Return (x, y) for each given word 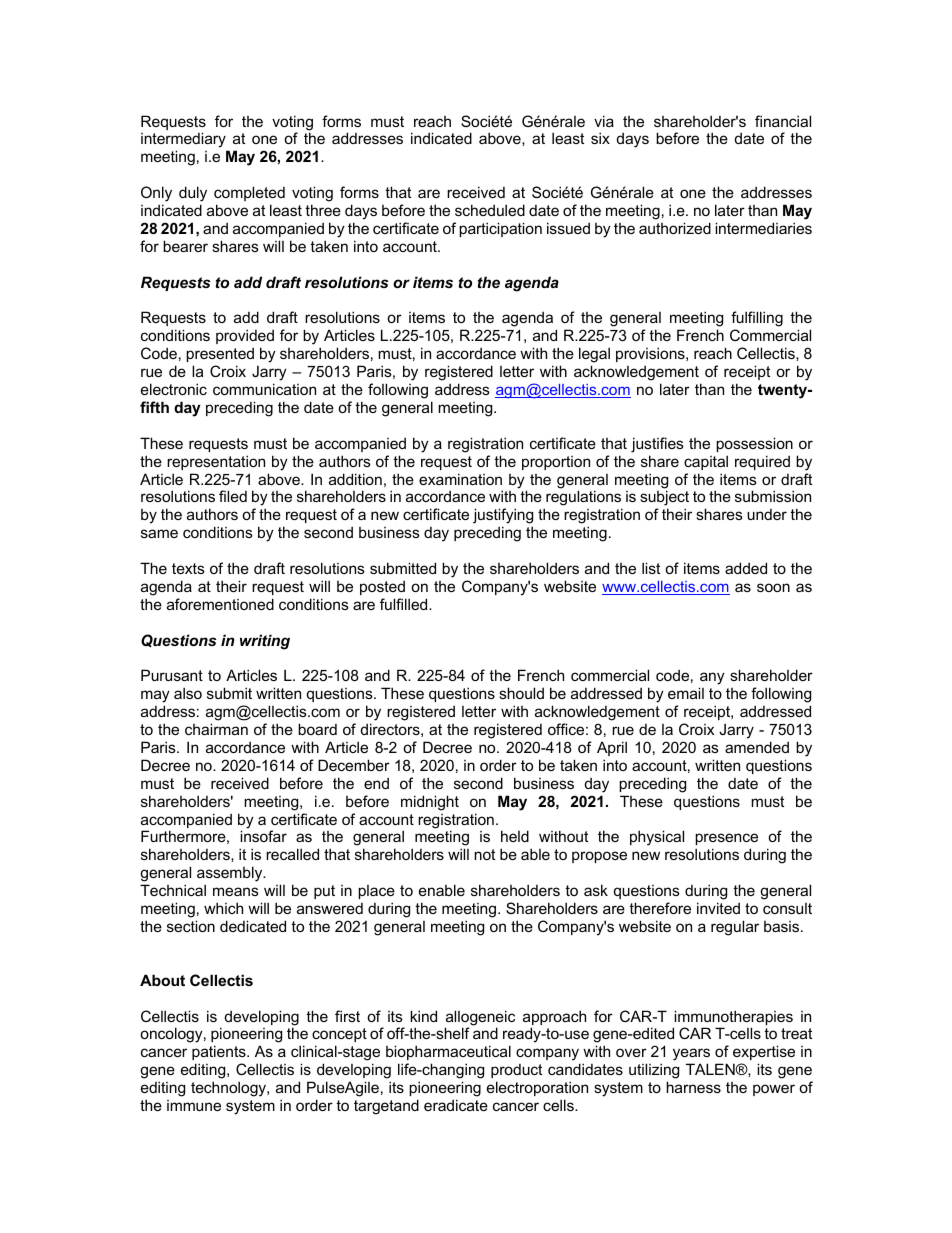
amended (757, 747)
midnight (430, 803)
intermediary (184, 141)
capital (706, 462)
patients (220, 1052)
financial (783, 121)
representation (216, 462)
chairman (216, 729)
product (516, 1071)
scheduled (490, 210)
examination (460, 479)
